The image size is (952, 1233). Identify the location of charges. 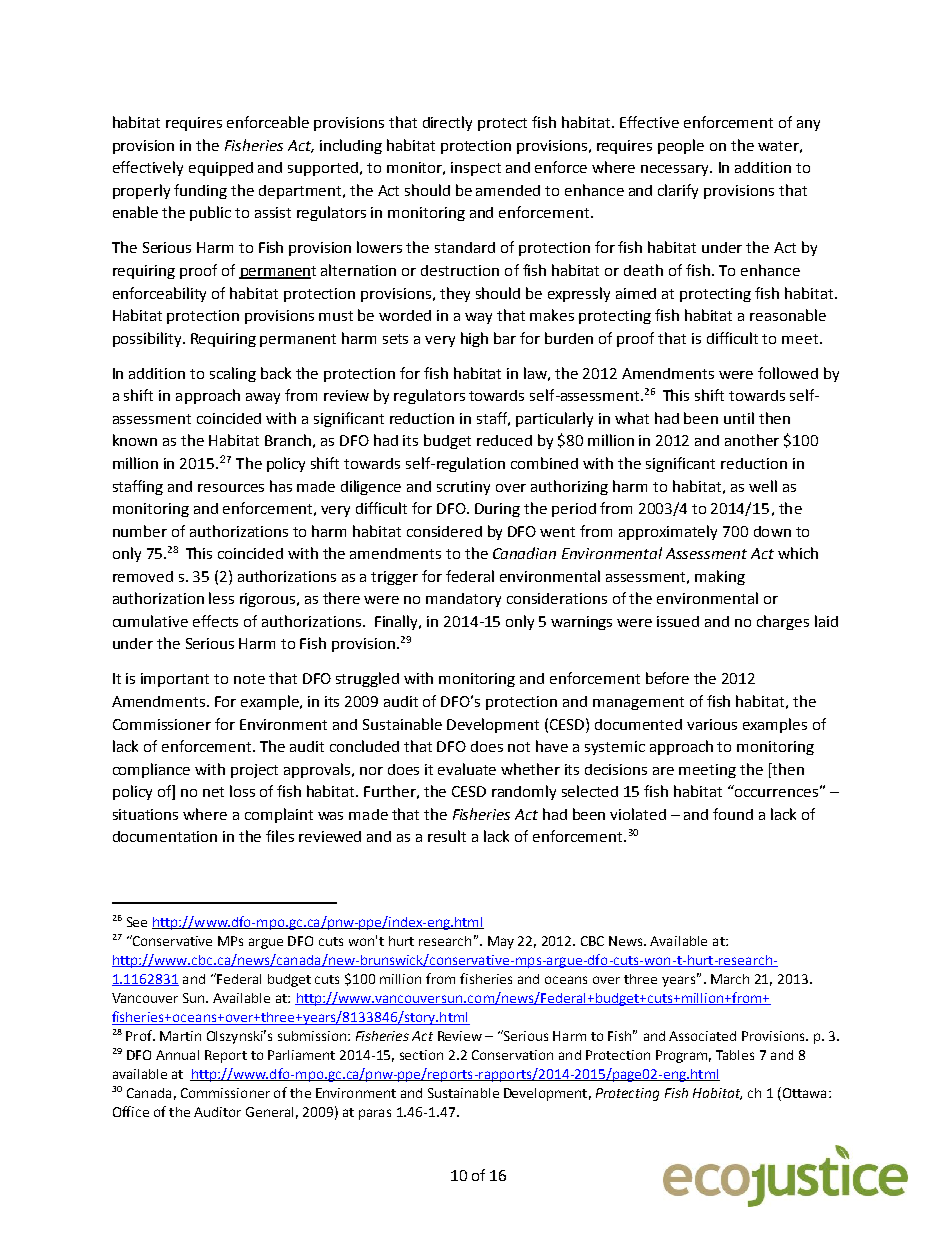
(783, 622).
